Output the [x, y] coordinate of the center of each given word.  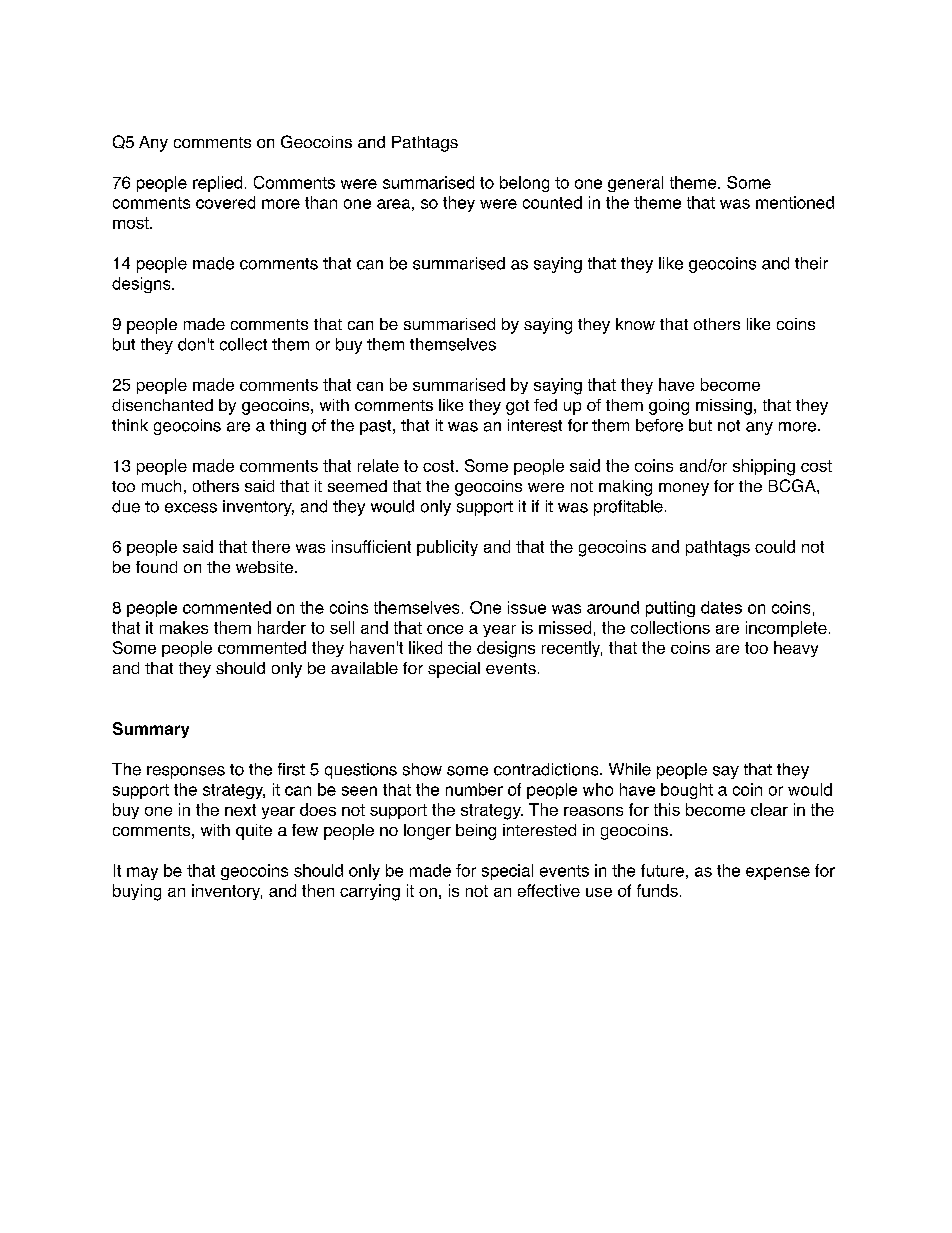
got [517, 407]
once [445, 629]
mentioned [795, 202]
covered [225, 202]
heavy [796, 649]
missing [724, 407]
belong [524, 184]
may [142, 873]
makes [184, 627]
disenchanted [162, 405]
